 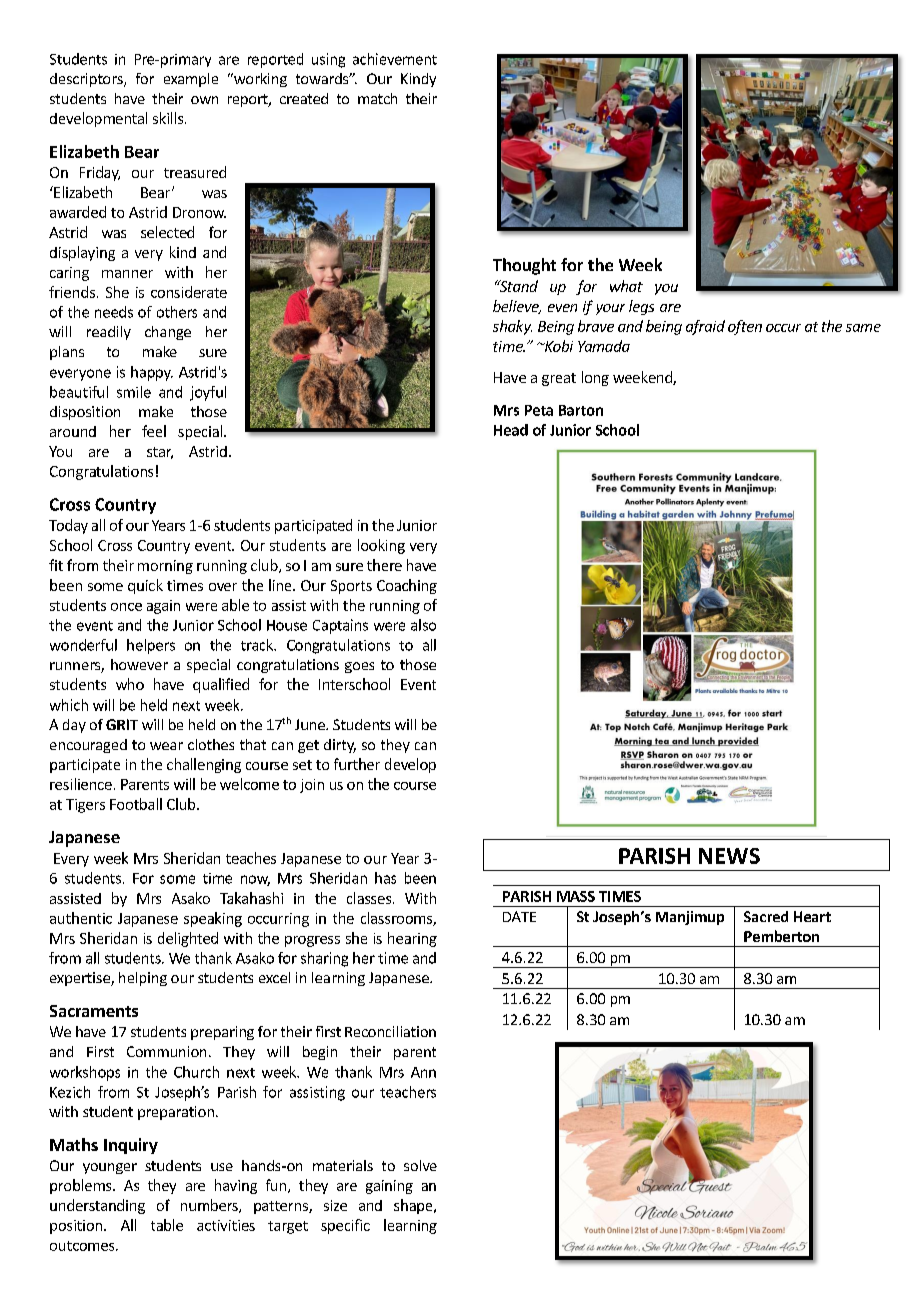 What do you see at coordinates (151, 646) in the document?
I see `helpers` at bounding box center [151, 646].
